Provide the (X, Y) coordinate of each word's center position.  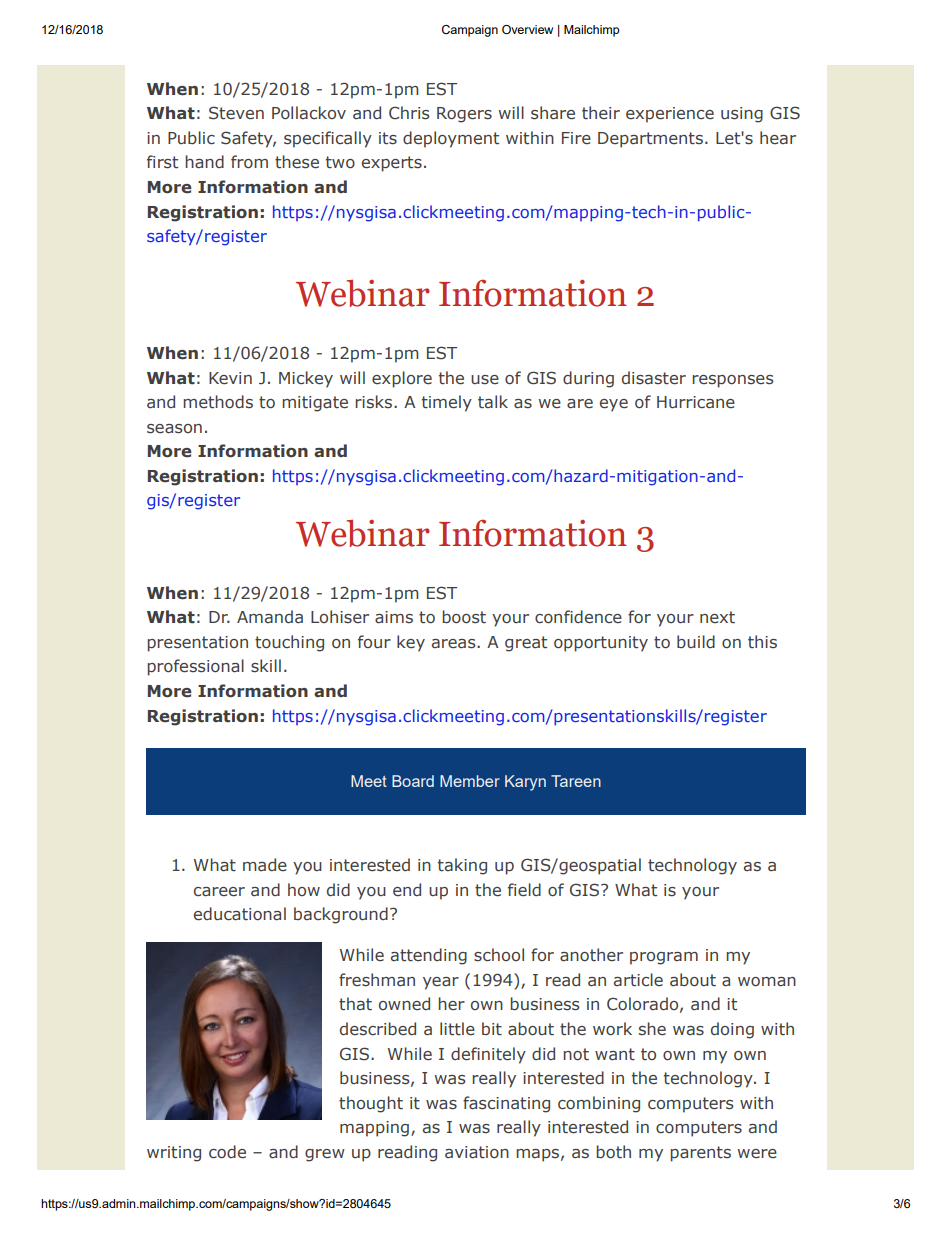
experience (670, 115)
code (227, 1152)
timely (447, 403)
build (696, 641)
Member (470, 781)
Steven (236, 113)
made (265, 864)
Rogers (464, 115)
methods (218, 402)
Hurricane (696, 402)
